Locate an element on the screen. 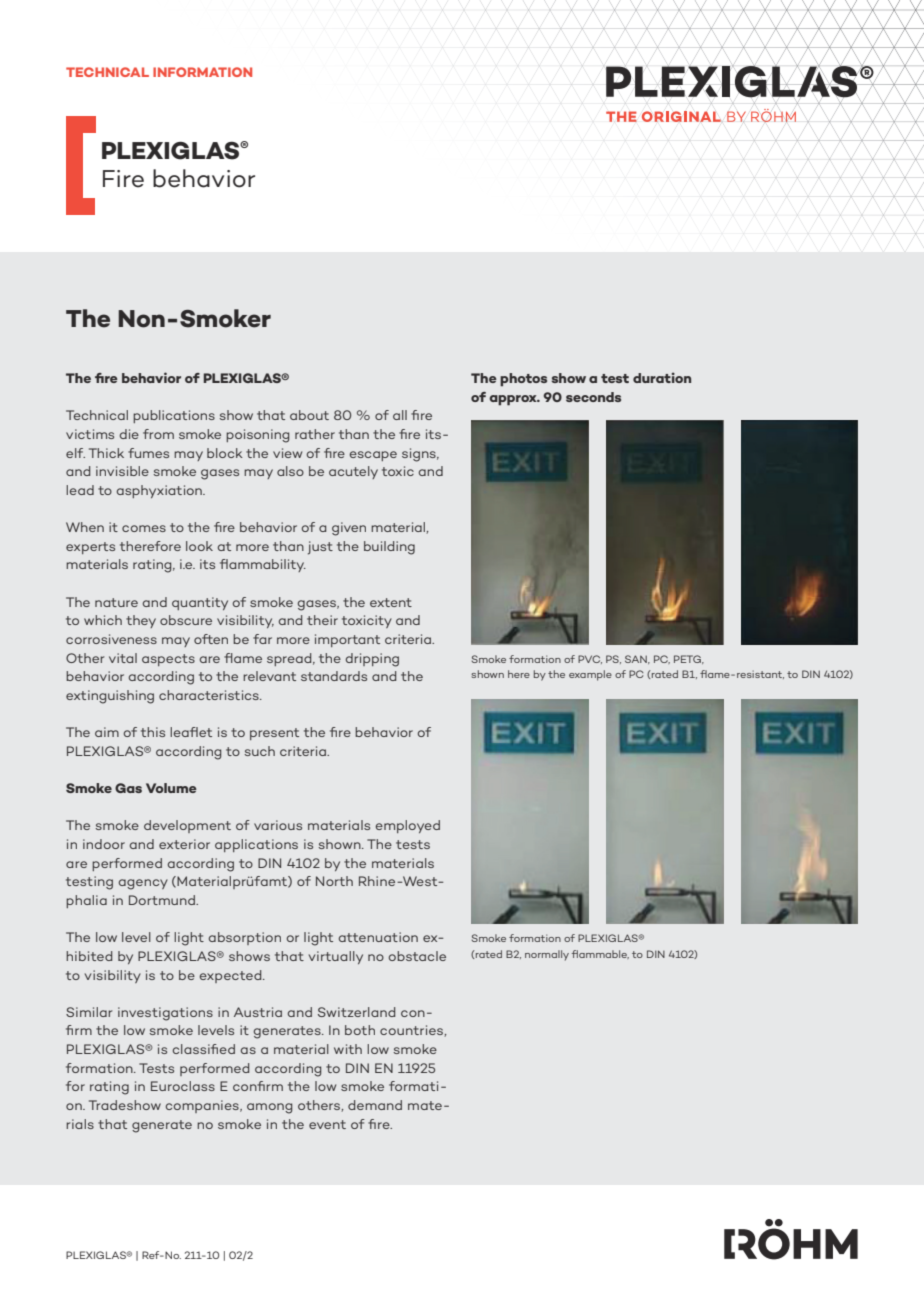  classified is located at coordinates (203, 1049).
